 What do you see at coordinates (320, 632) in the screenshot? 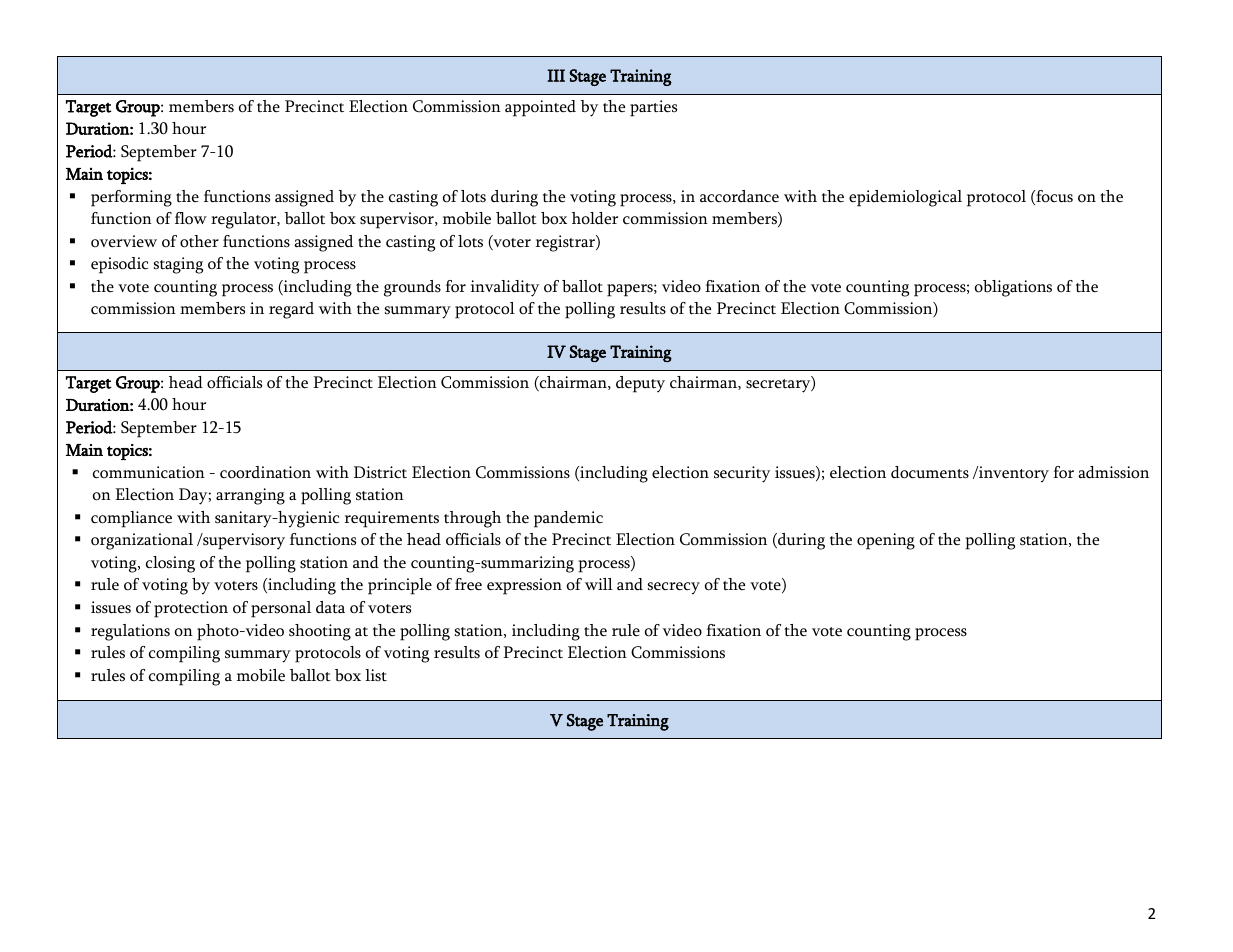
I see `shooting` at bounding box center [320, 632].
